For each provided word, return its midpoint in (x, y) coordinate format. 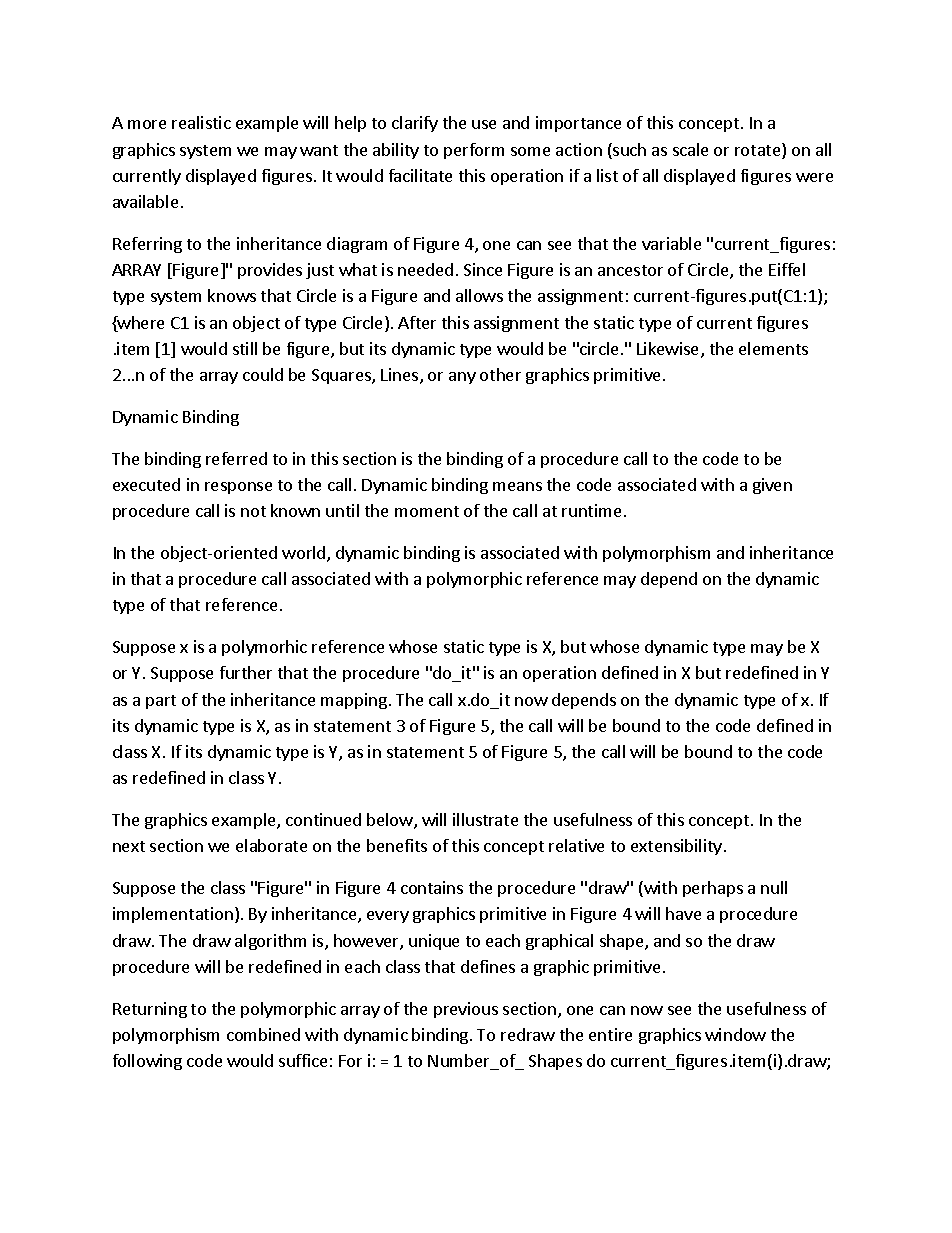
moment (427, 511)
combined (263, 1034)
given (772, 486)
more (147, 124)
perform (474, 151)
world (305, 554)
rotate (759, 151)
